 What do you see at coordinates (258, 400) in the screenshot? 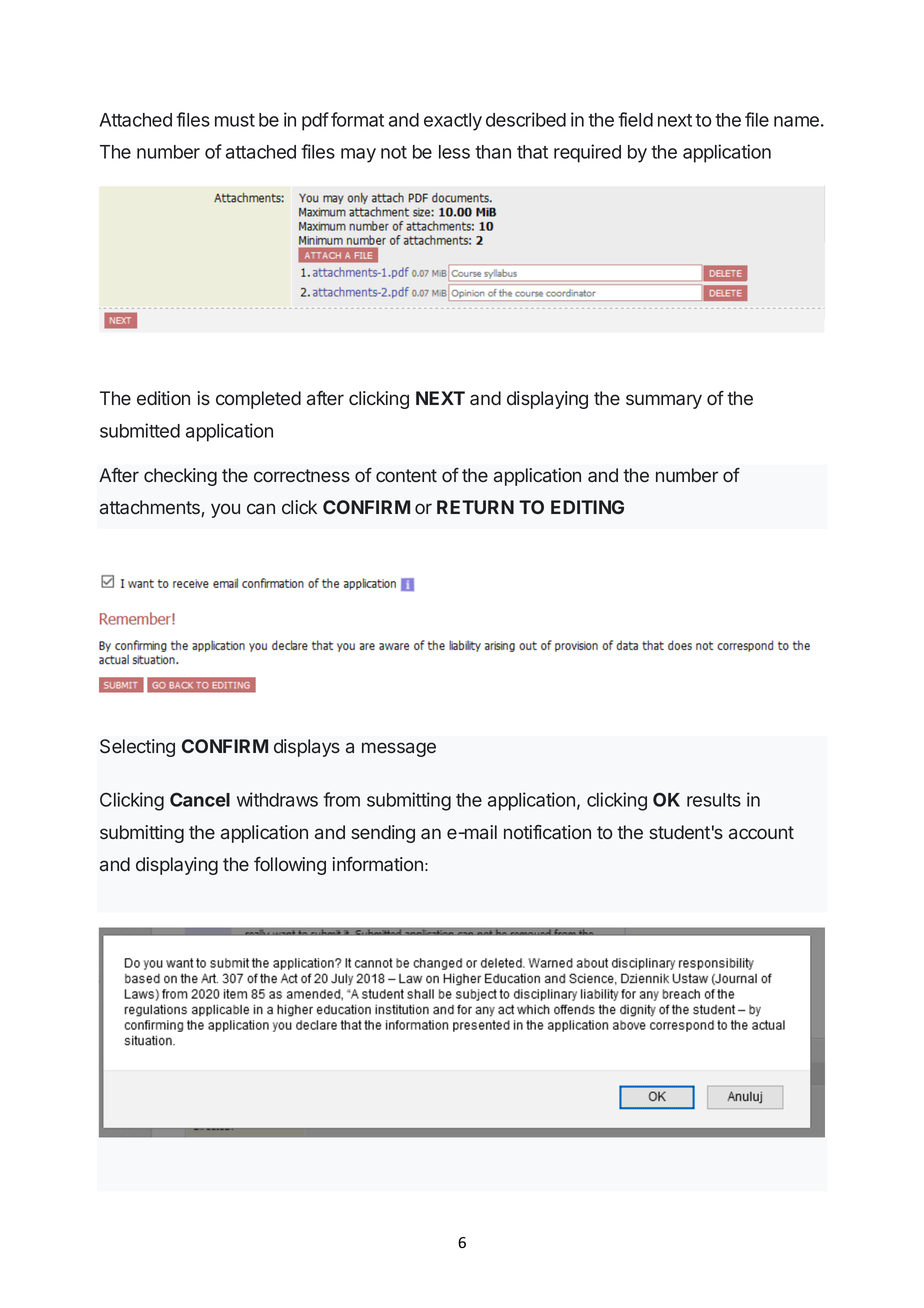
I see `completed` at bounding box center [258, 400].
